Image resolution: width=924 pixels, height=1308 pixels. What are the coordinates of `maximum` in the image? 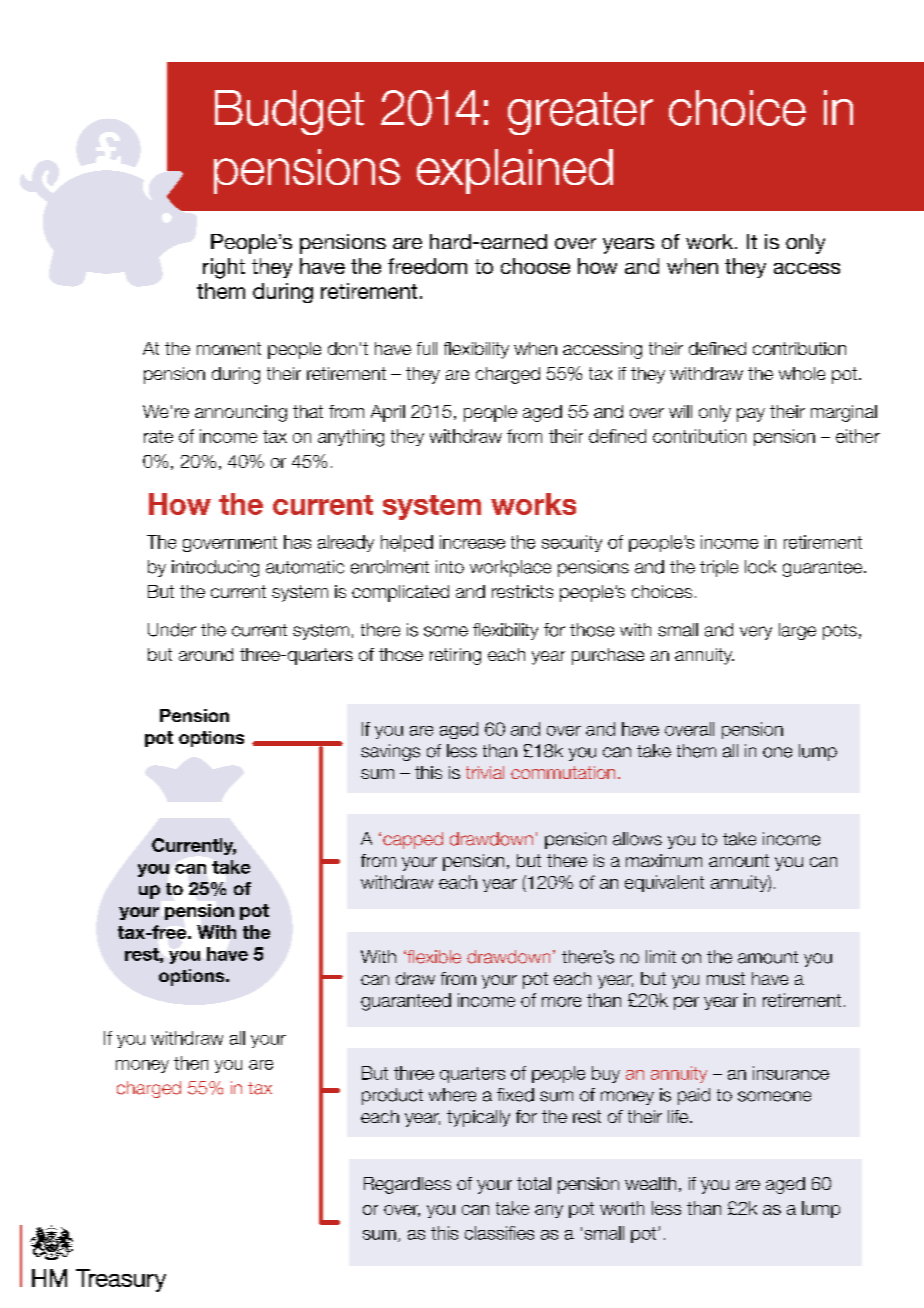 It's located at (664, 860).
